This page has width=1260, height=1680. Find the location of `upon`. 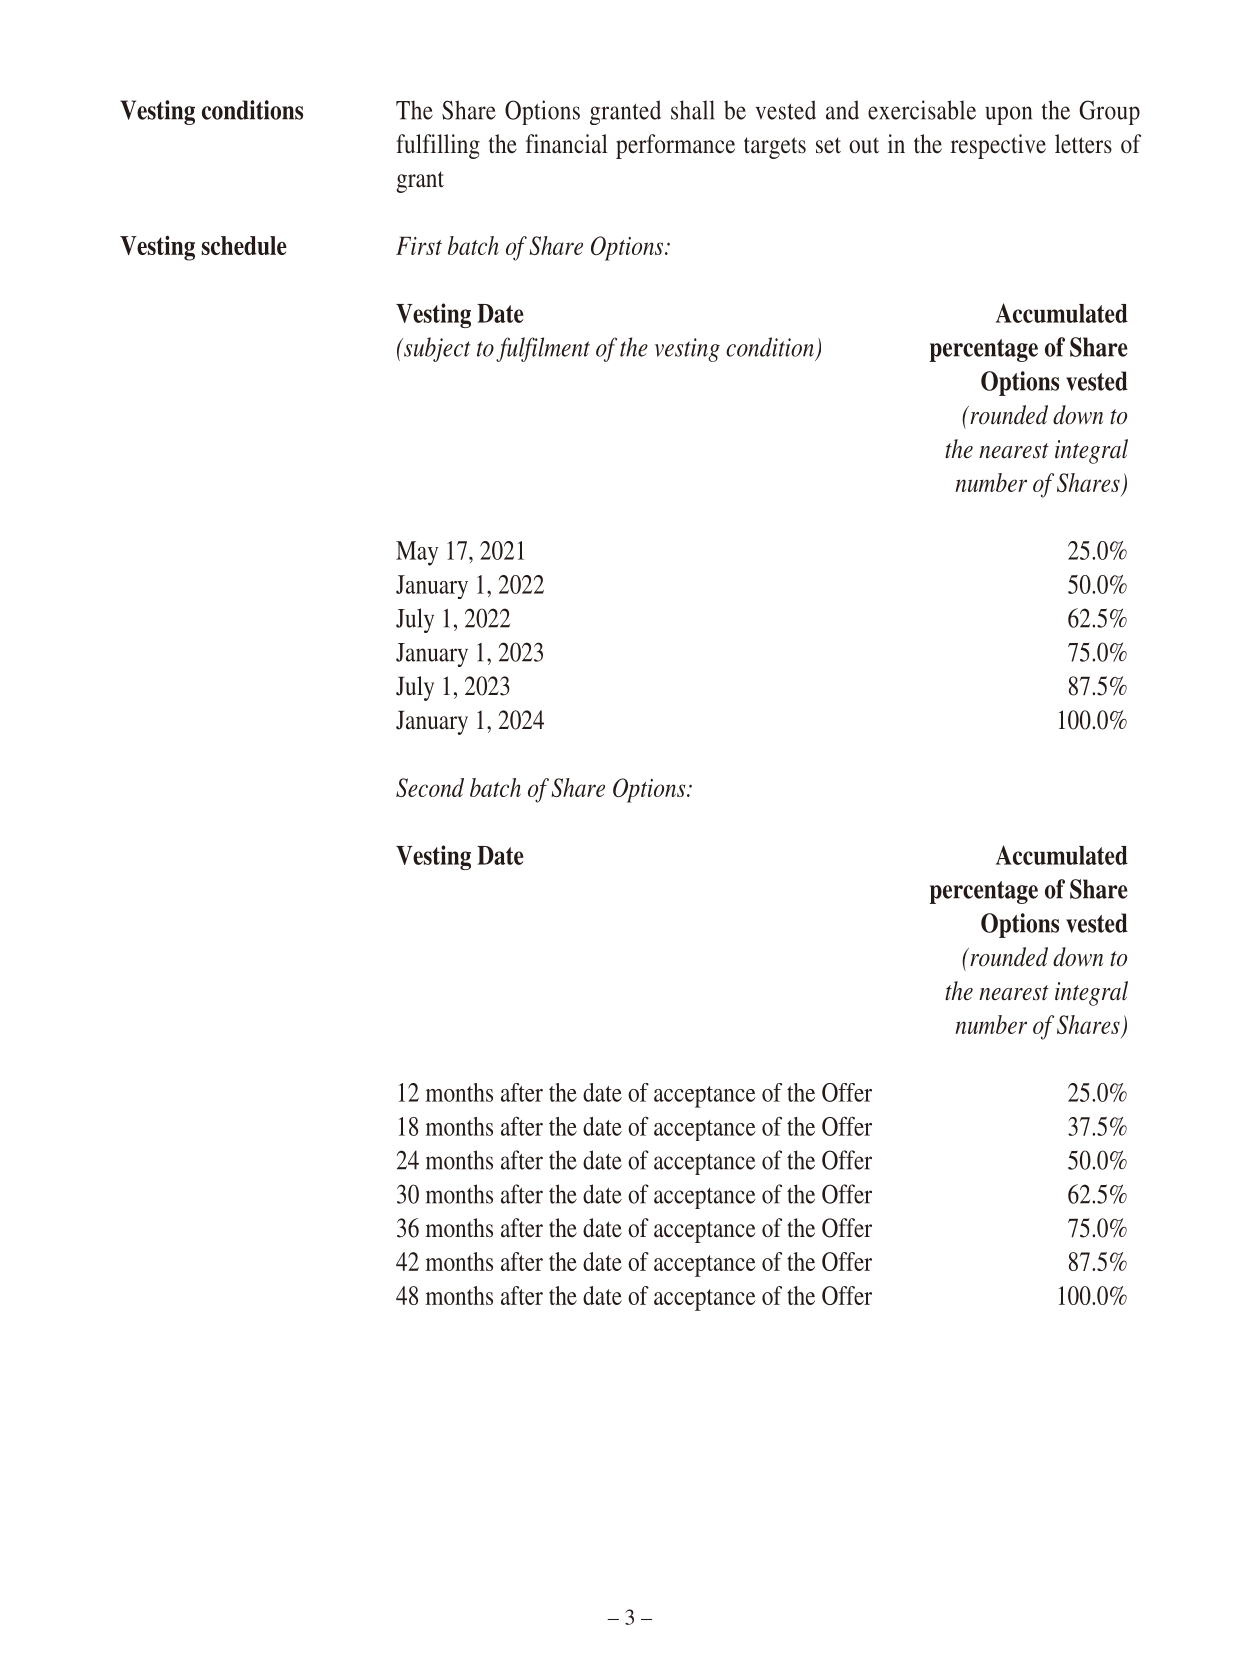

upon is located at coordinates (1008, 115).
